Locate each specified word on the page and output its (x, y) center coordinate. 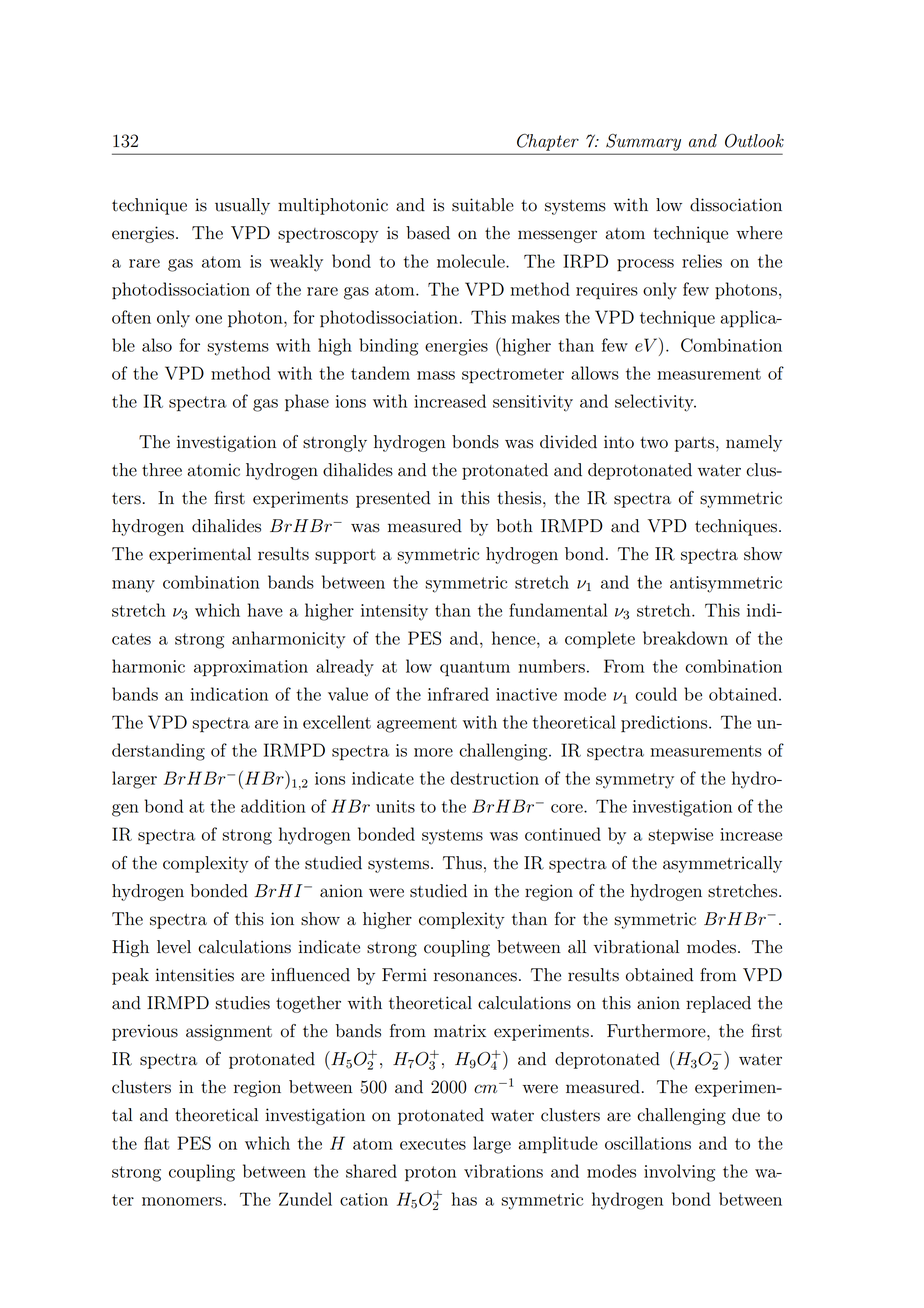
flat (156, 1143)
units (395, 806)
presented (393, 499)
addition (273, 806)
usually (242, 206)
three (162, 470)
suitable (483, 205)
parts (696, 444)
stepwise (680, 836)
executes (433, 1144)
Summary (643, 142)
